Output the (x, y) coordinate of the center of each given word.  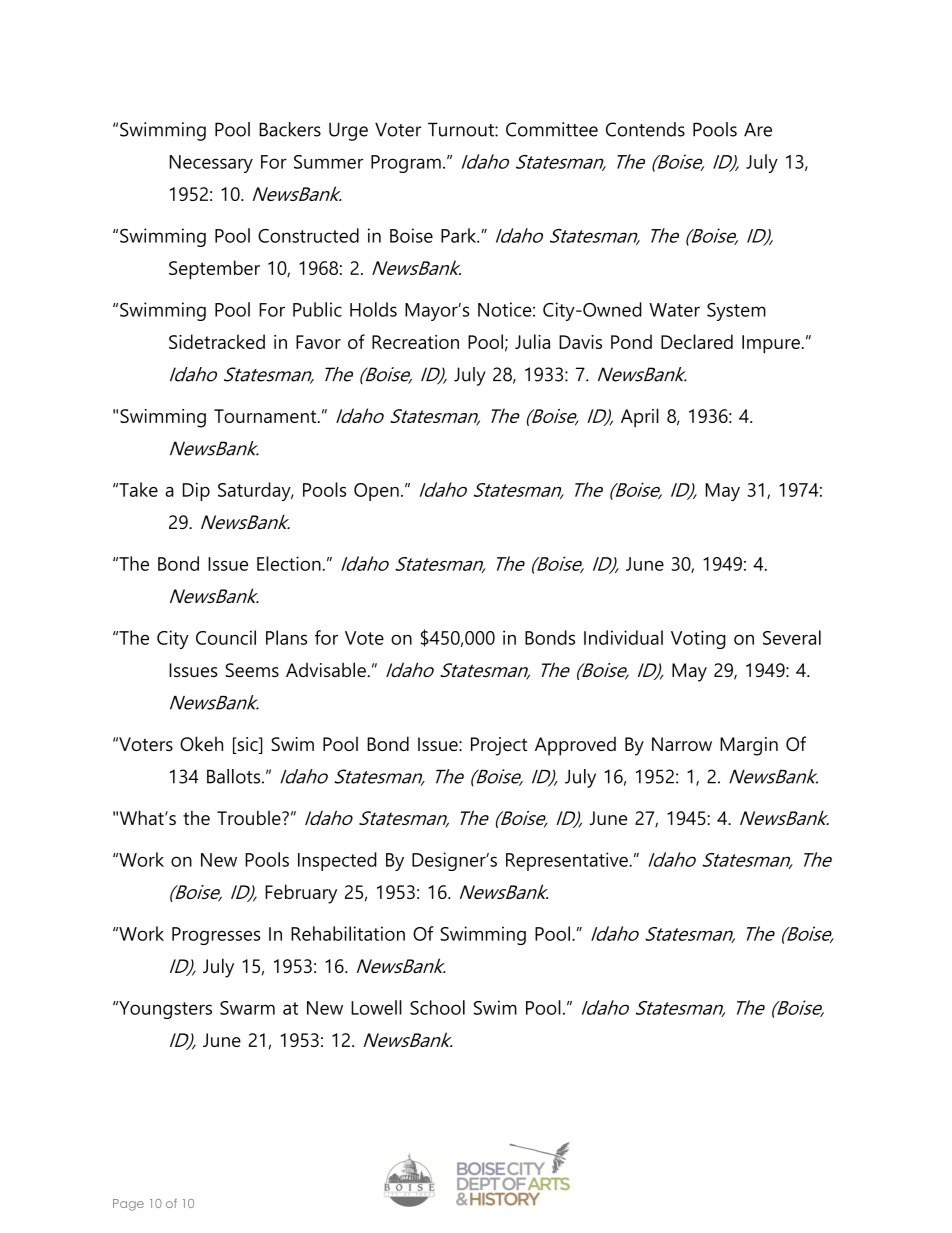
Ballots (235, 776)
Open (376, 492)
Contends (645, 129)
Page (128, 1205)
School (437, 1007)
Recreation (415, 342)
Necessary (211, 164)
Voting (698, 639)
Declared (697, 341)
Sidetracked (217, 341)
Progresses (216, 936)
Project (499, 746)
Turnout (462, 129)
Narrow (682, 744)
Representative (568, 861)
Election (289, 563)
